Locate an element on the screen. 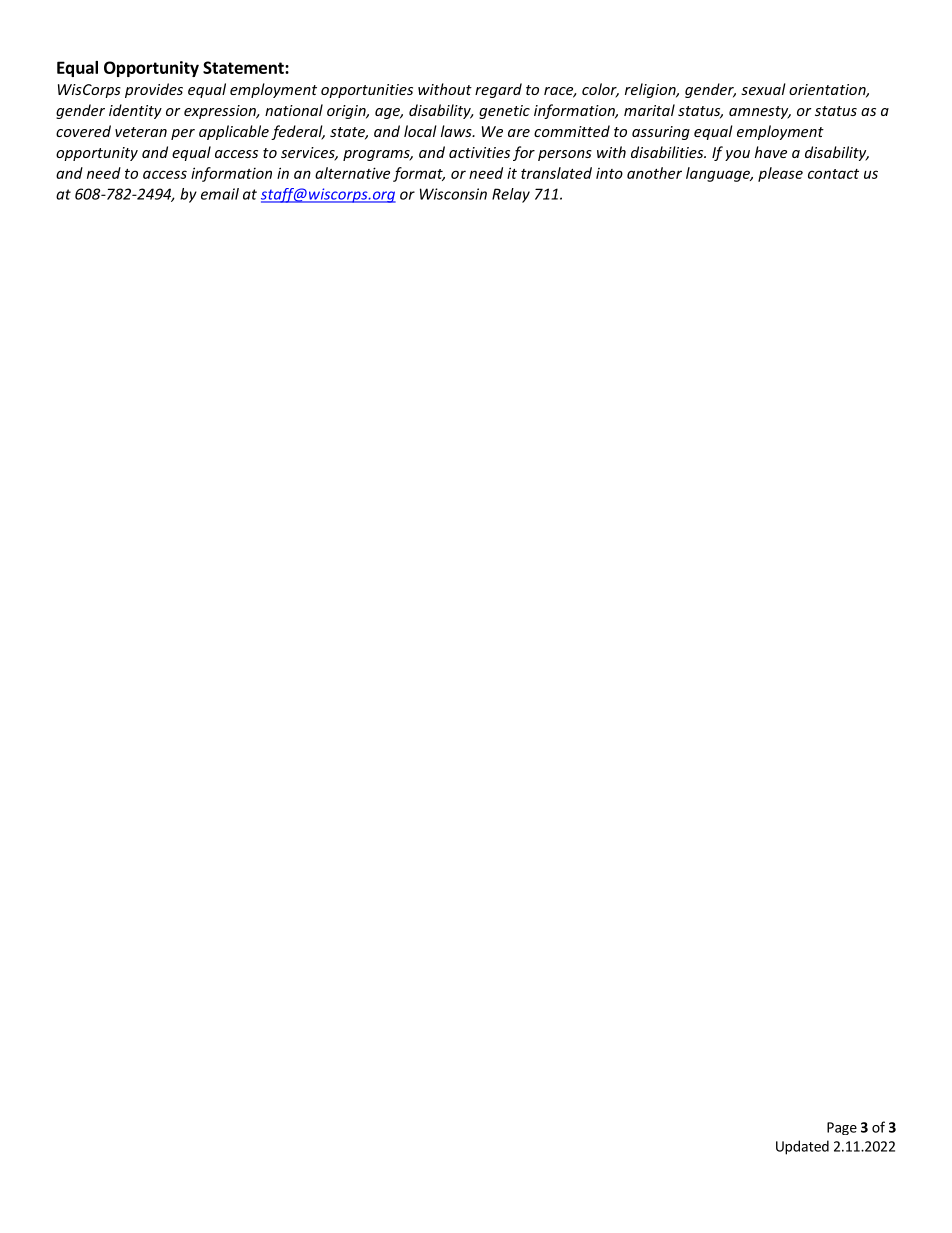  email is located at coordinates (220, 194).
